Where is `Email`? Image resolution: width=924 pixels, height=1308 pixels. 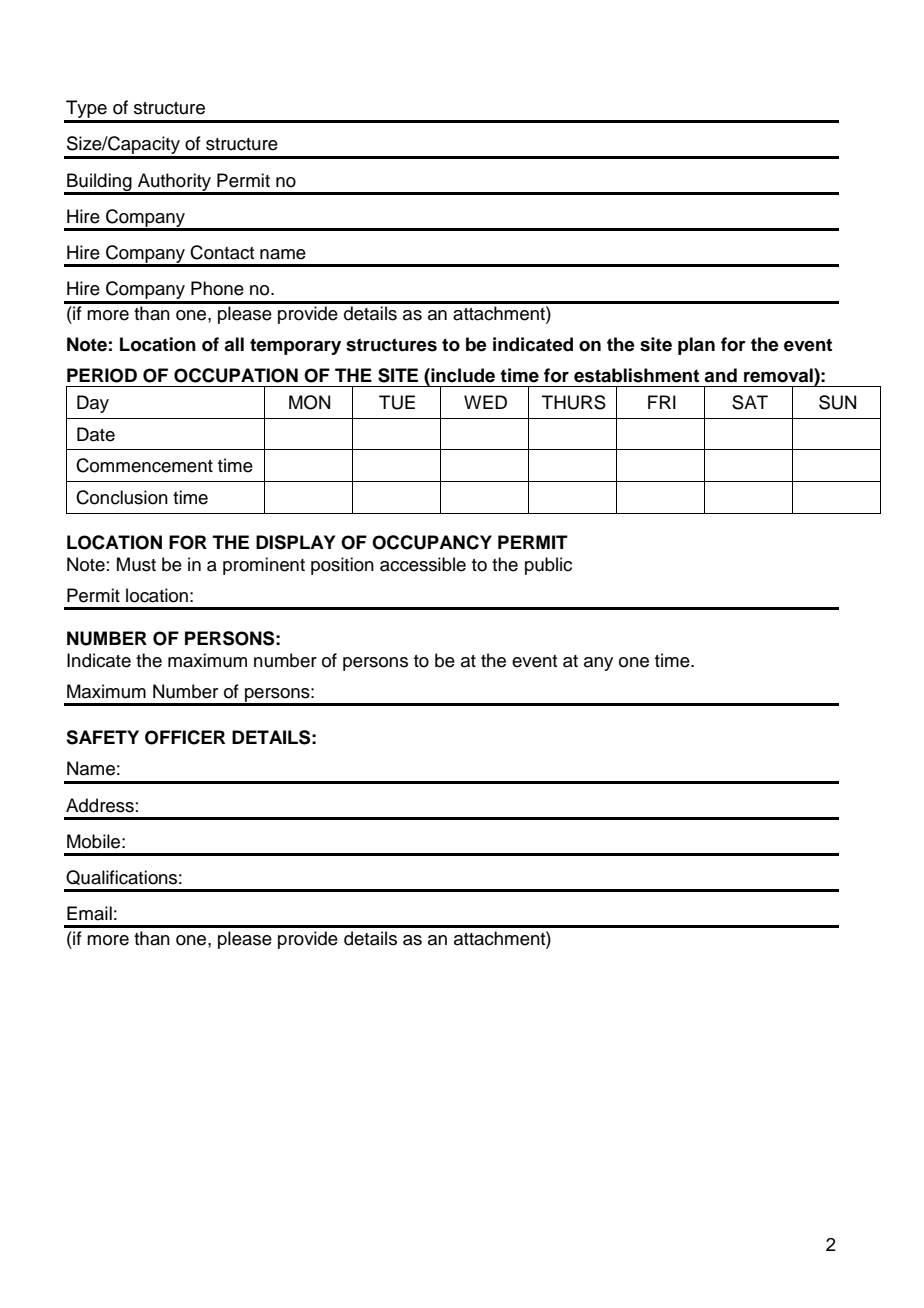 Email is located at coordinates (89, 913).
